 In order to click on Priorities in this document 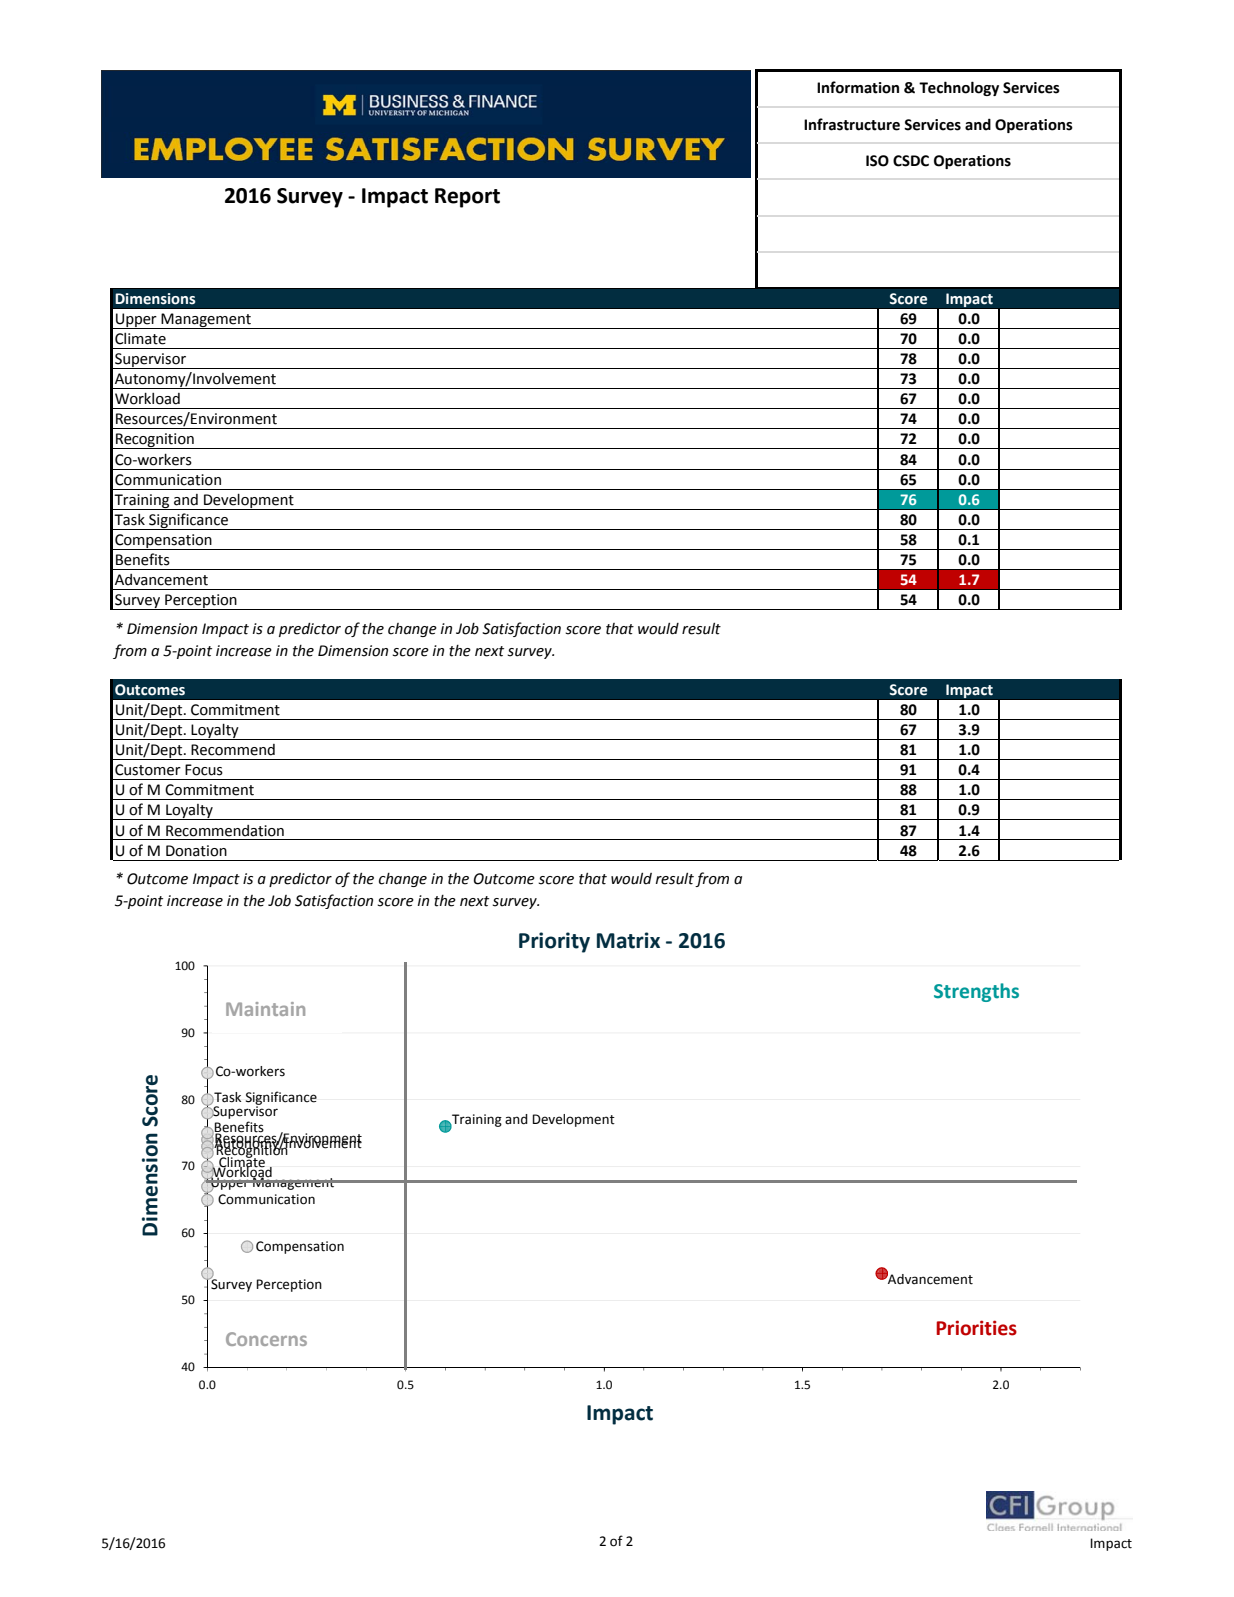, I will do `click(976, 1328)`.
